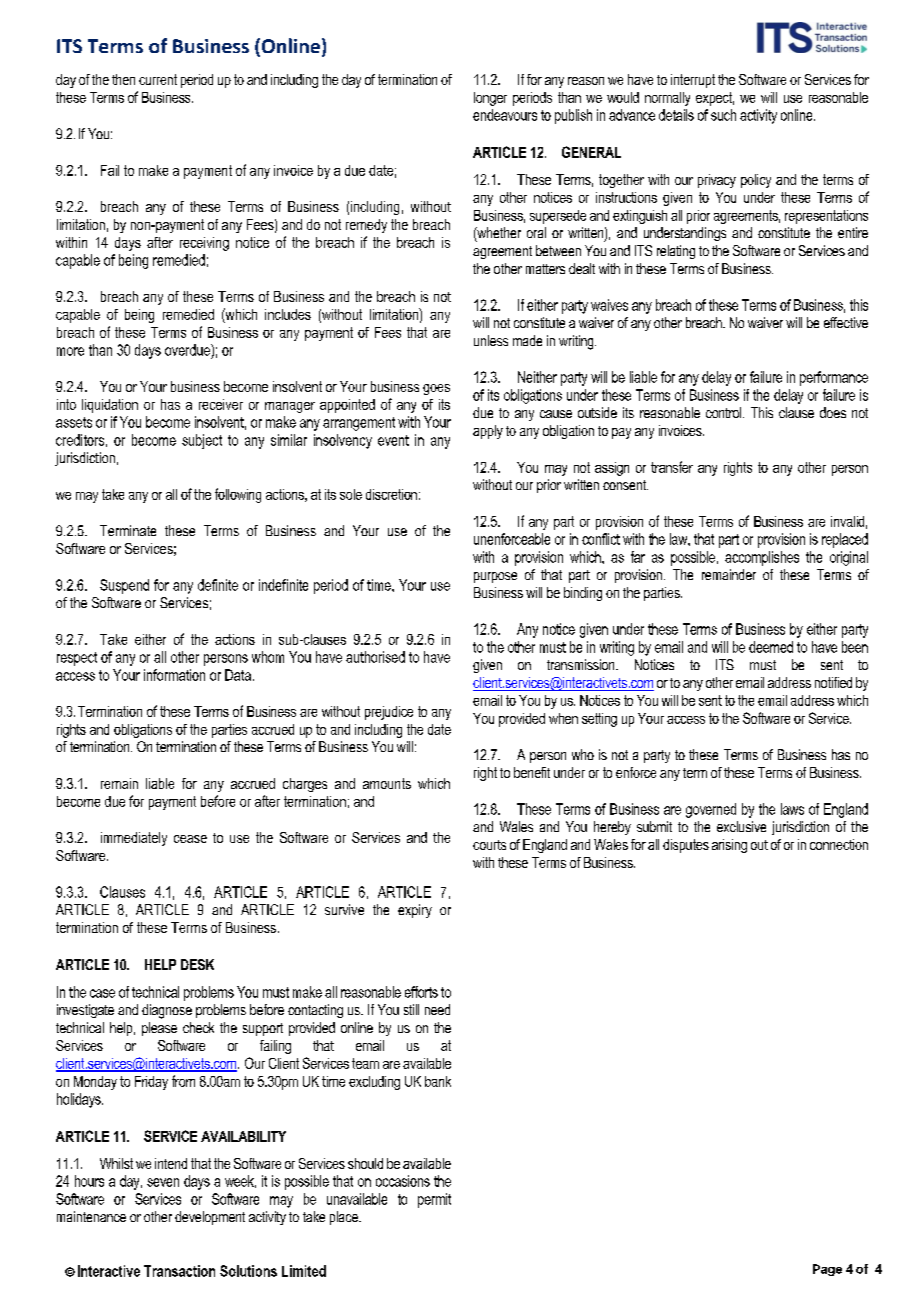  Describe the element at coordinates (762, 558) in the screenshot. I see `accomplishes` at that location.
